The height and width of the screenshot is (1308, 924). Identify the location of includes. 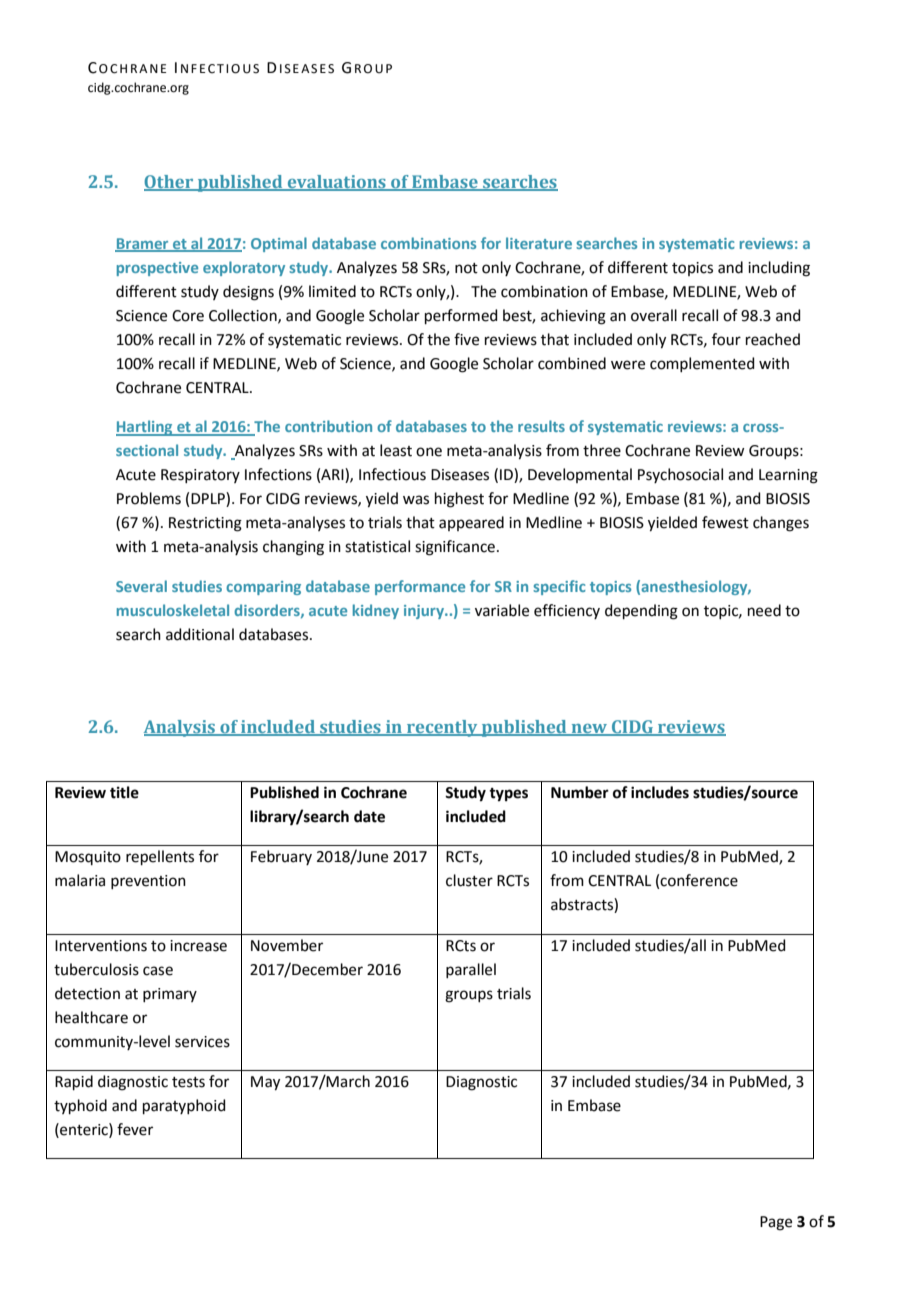
(660, 792).
